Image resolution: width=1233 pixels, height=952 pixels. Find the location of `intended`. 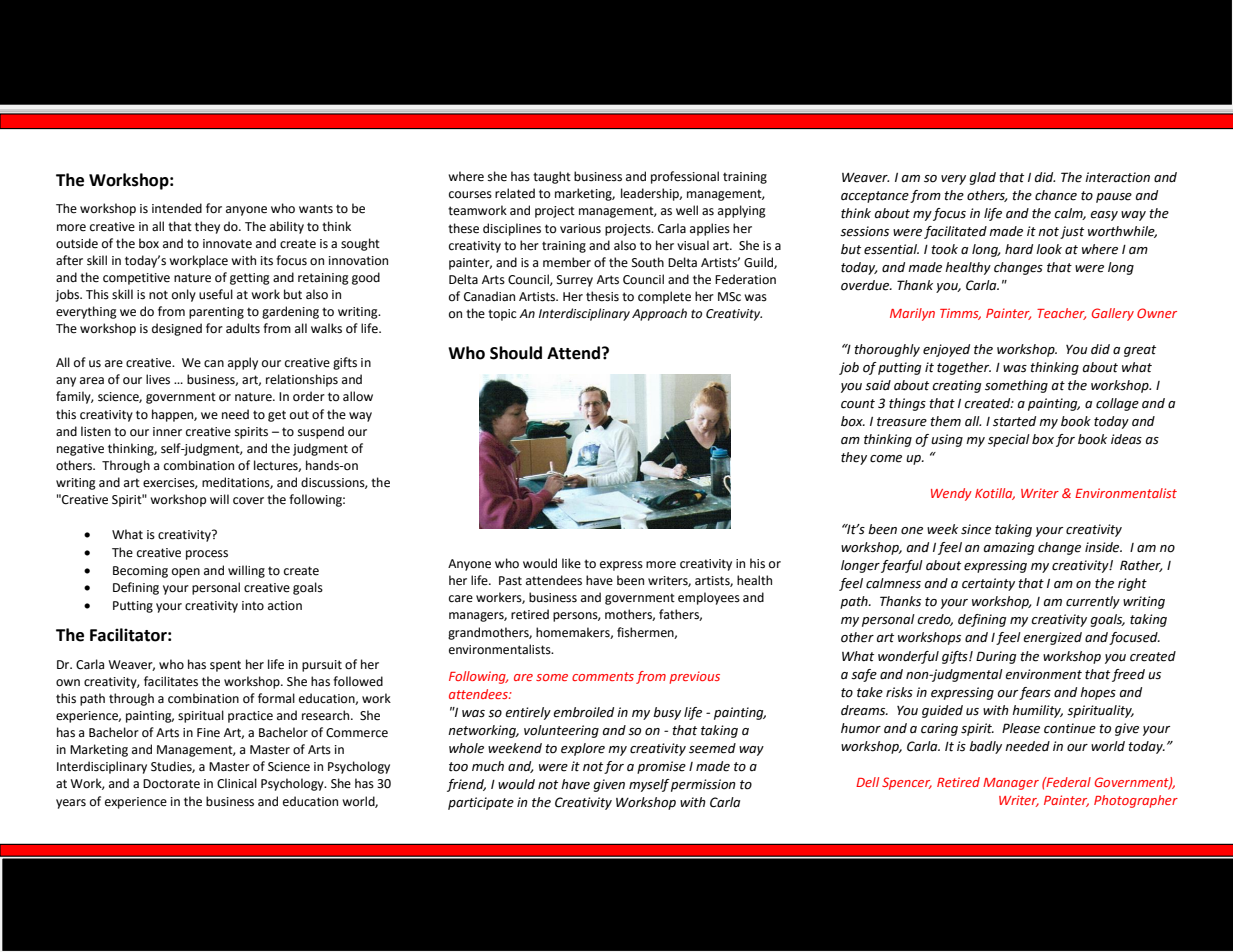

intended is located at coordinates (177, 208).
